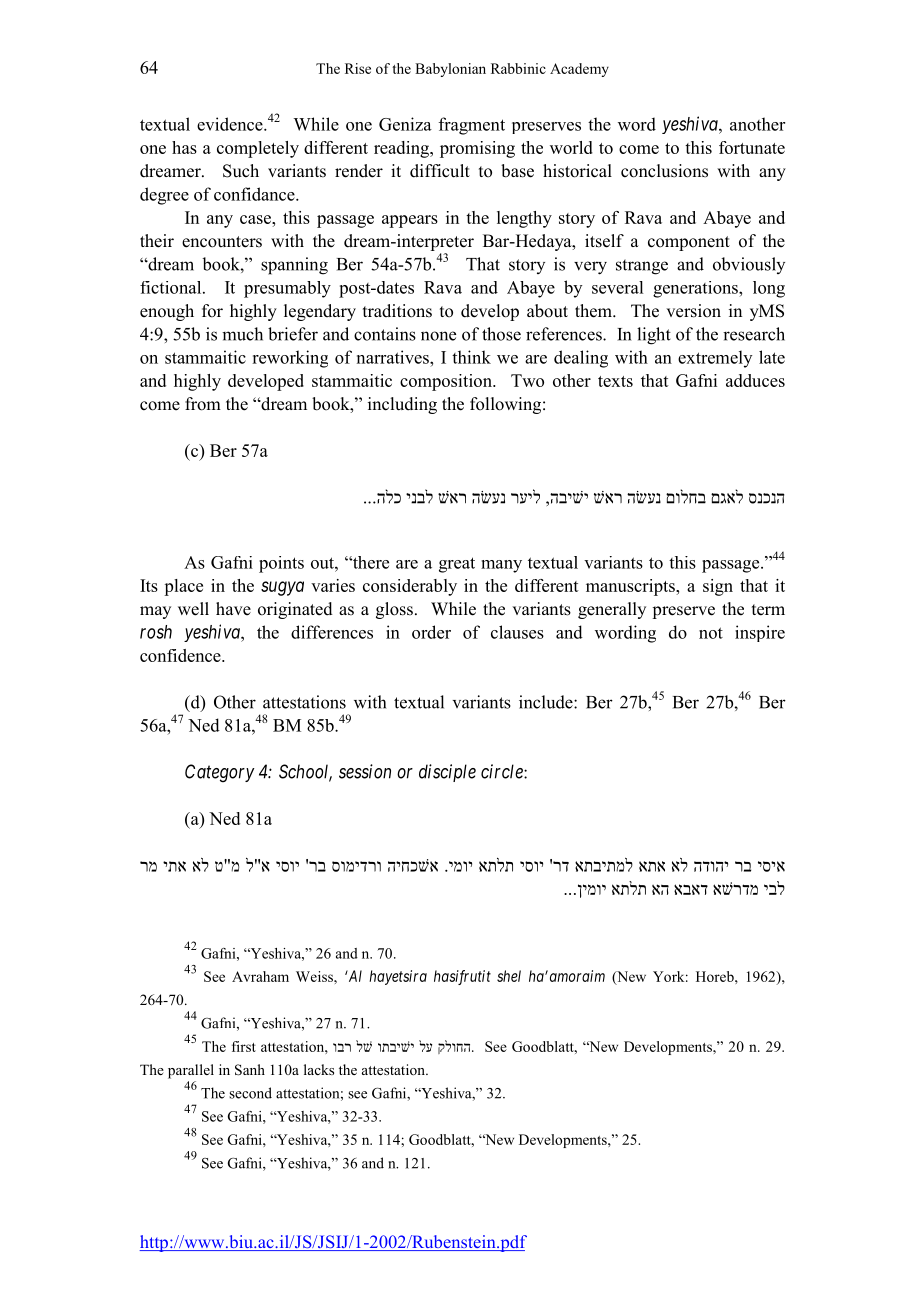  Describe the element at coordinates (250, 1070) in the screenshot. I see `Sanh` at that location.
